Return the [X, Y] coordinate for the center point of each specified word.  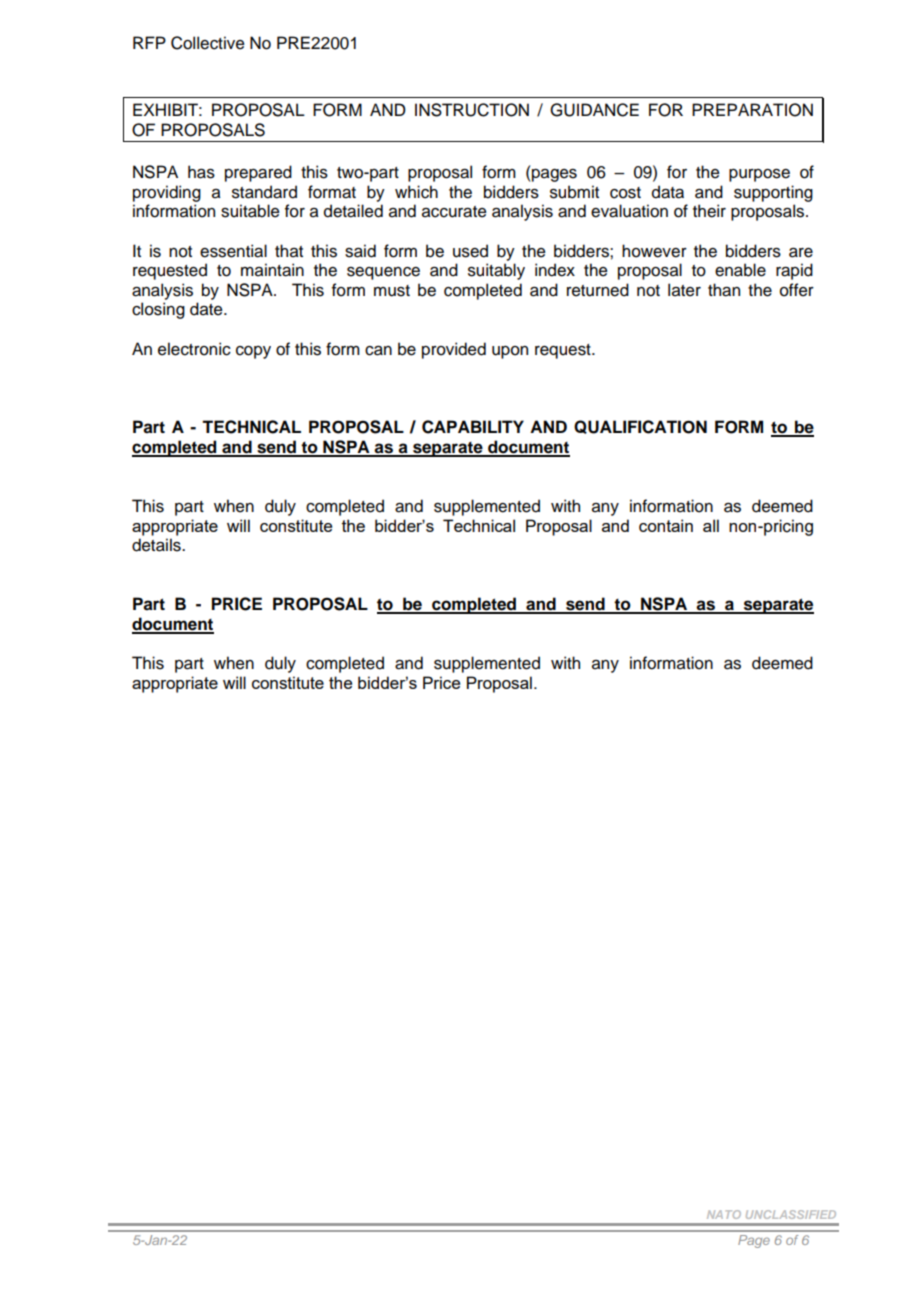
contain [666, 525]
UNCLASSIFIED [791, 1214]
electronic [194, 349]
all [711, 525]
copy [253, 352]
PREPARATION [752, 110]
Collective [208, 43]
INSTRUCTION [472, 110]
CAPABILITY [473, 427]
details [157, 545]
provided [454, 350]
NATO [724, 1214]
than [724, 290]
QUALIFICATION [640, 427]
